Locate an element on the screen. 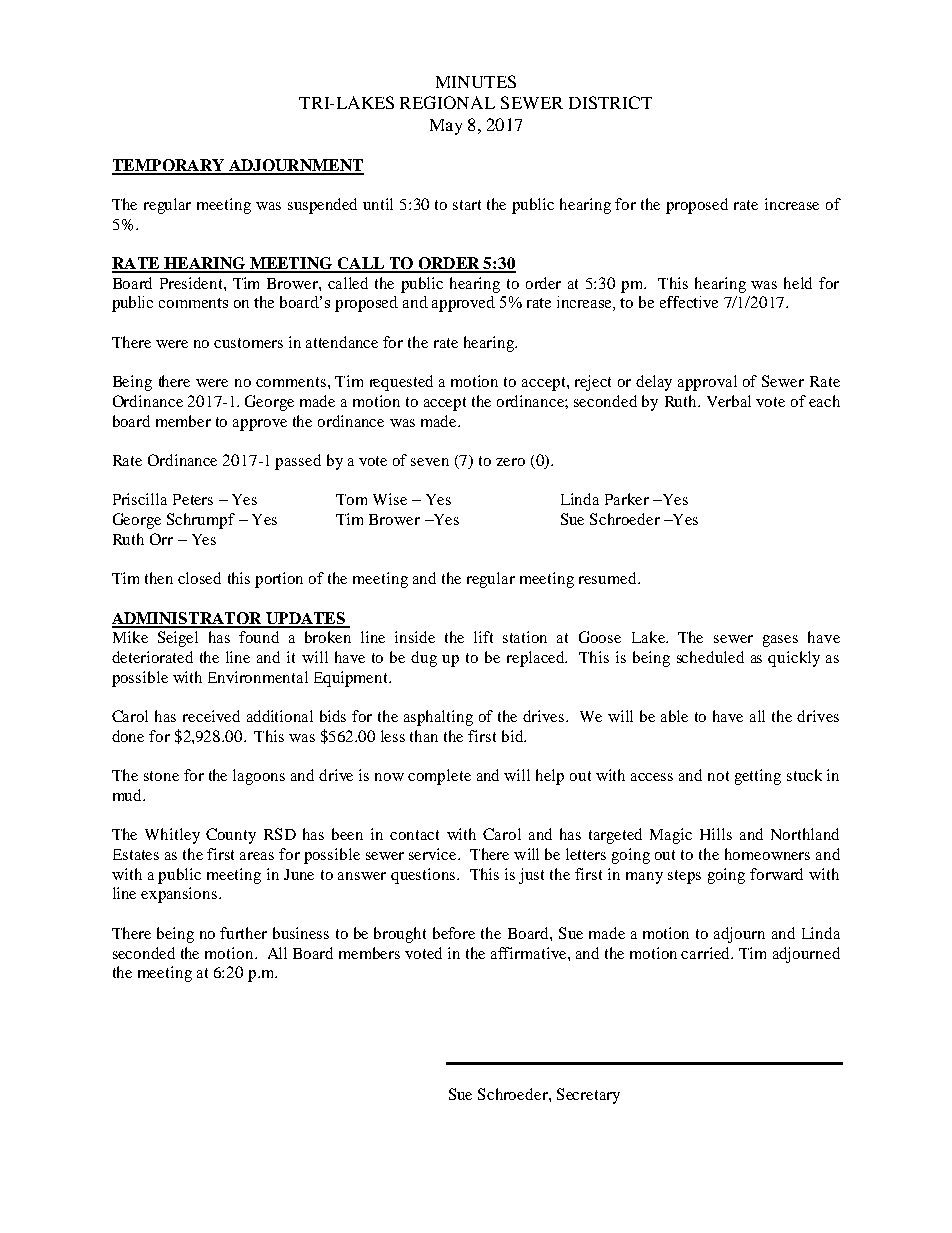  Hills is located at coordinates (716, 834).
